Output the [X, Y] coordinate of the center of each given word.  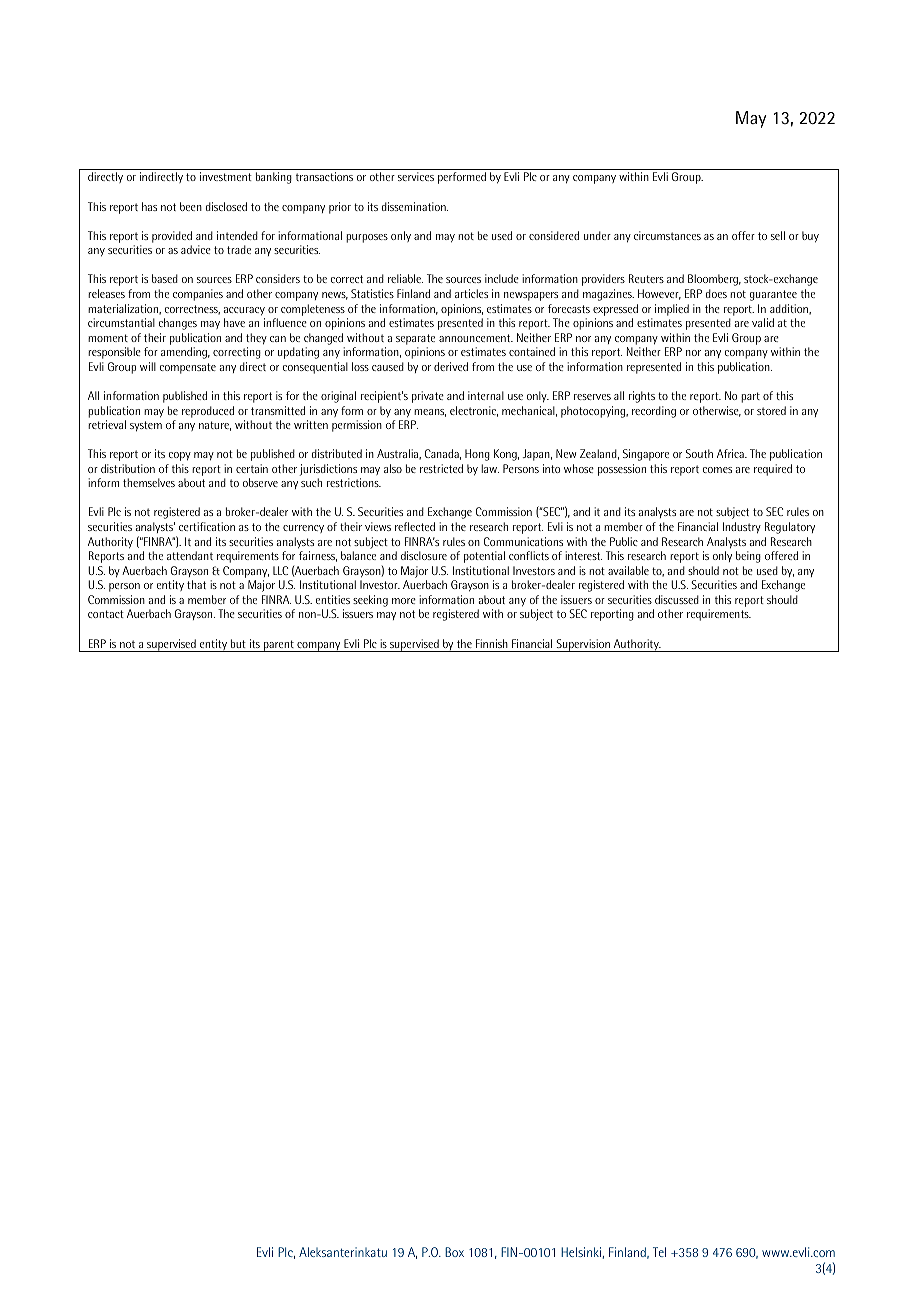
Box [454, 1252]
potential [484, 557]
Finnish [492, 643]
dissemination [415, 206]
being [748, 557]
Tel [659, 1252]
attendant [190, 555]
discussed [677, 599]
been [191, 206]
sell [778, 235]
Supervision [583, 645]
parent [279, 646]
